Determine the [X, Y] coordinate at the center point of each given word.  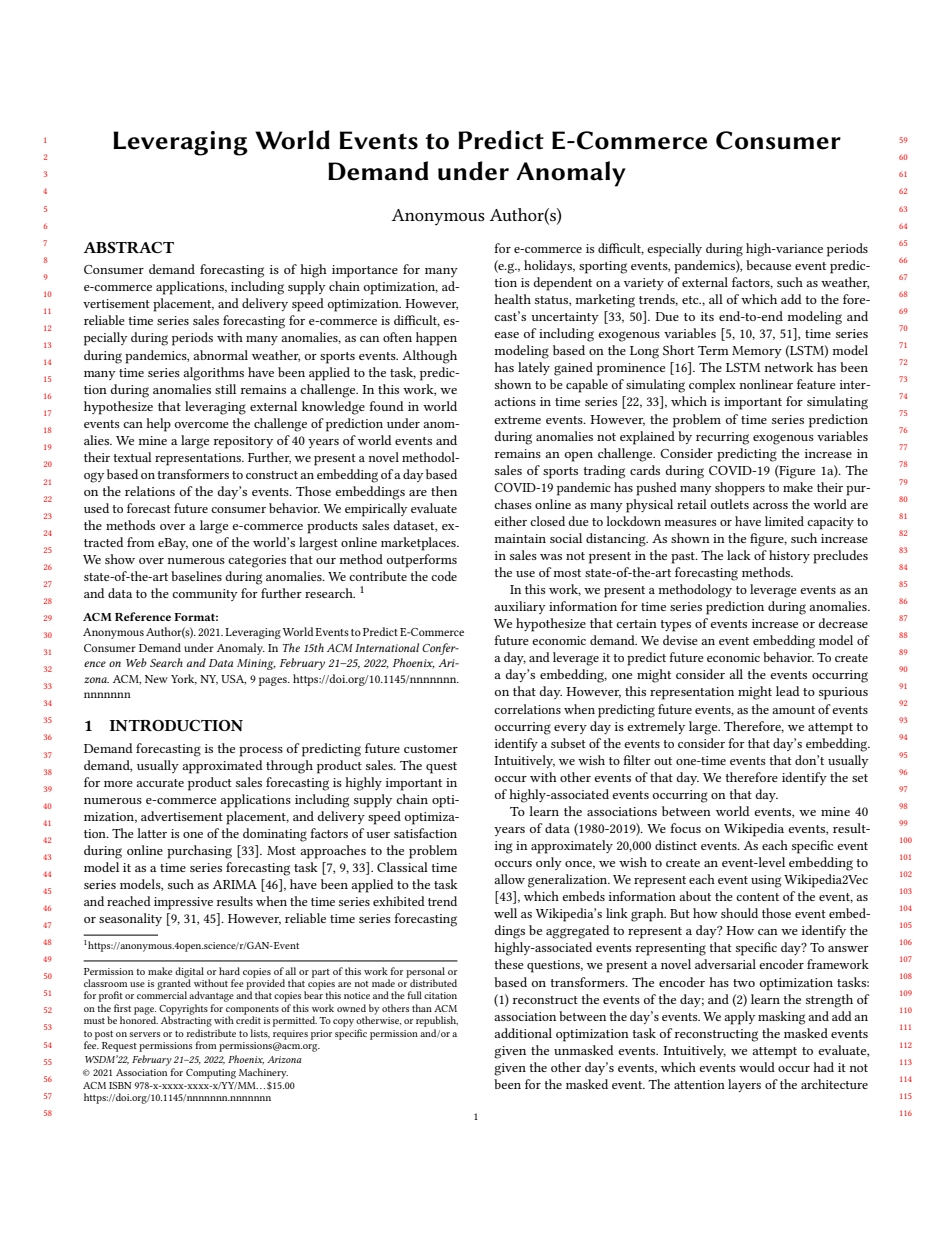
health [512, 299]
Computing [211, 1074]
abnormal [220, 355]
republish [437, 1021]
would [757, 1067]
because [768, 265]
